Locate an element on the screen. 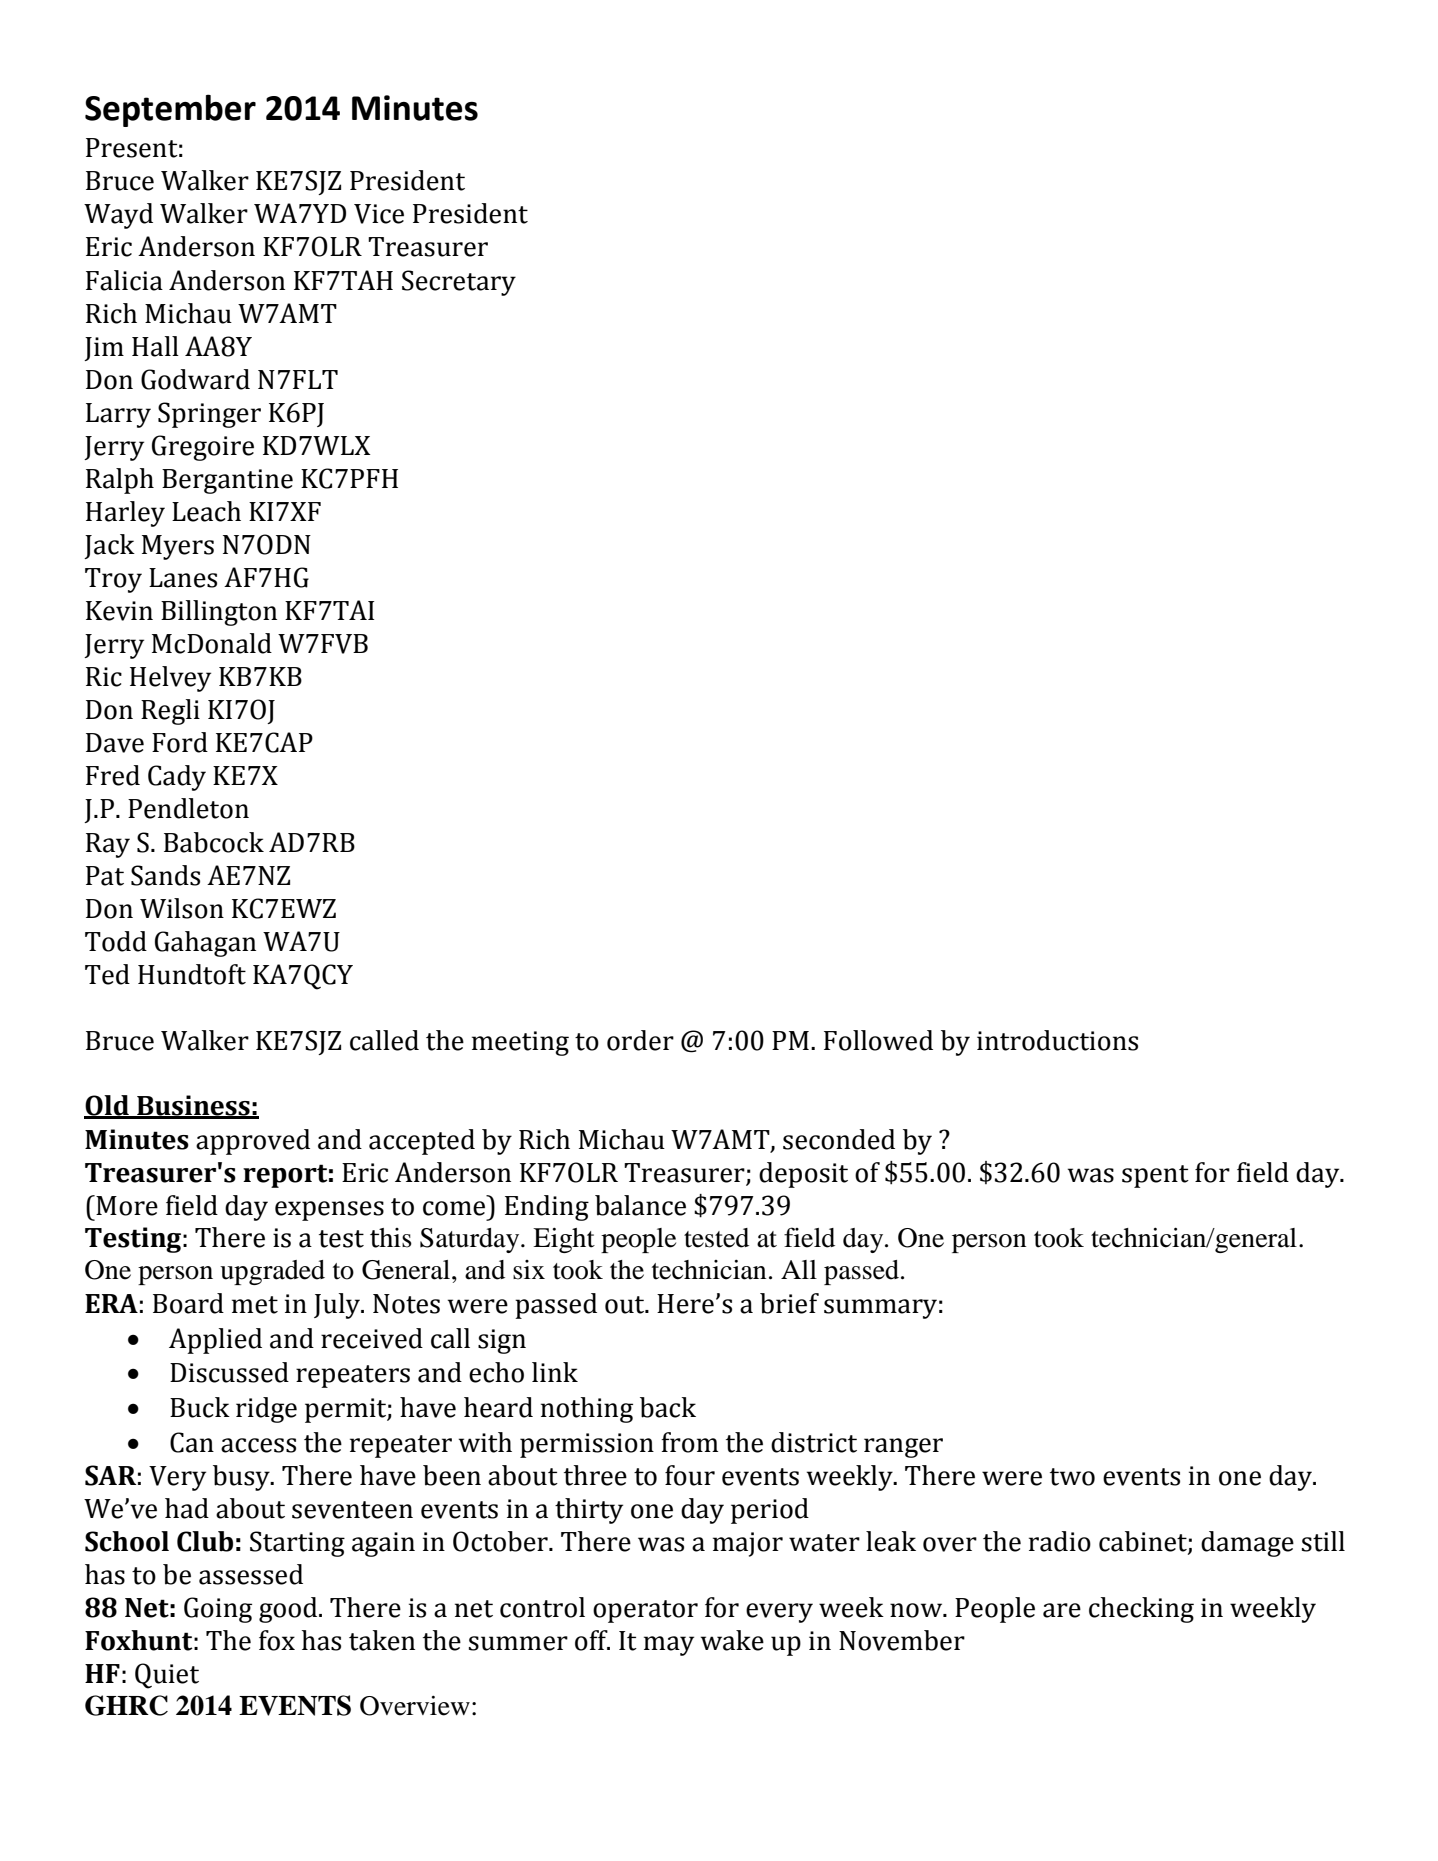 The width and height of the screenshot is (1438, 1861). Going is located at coordinates (218, 1610).
